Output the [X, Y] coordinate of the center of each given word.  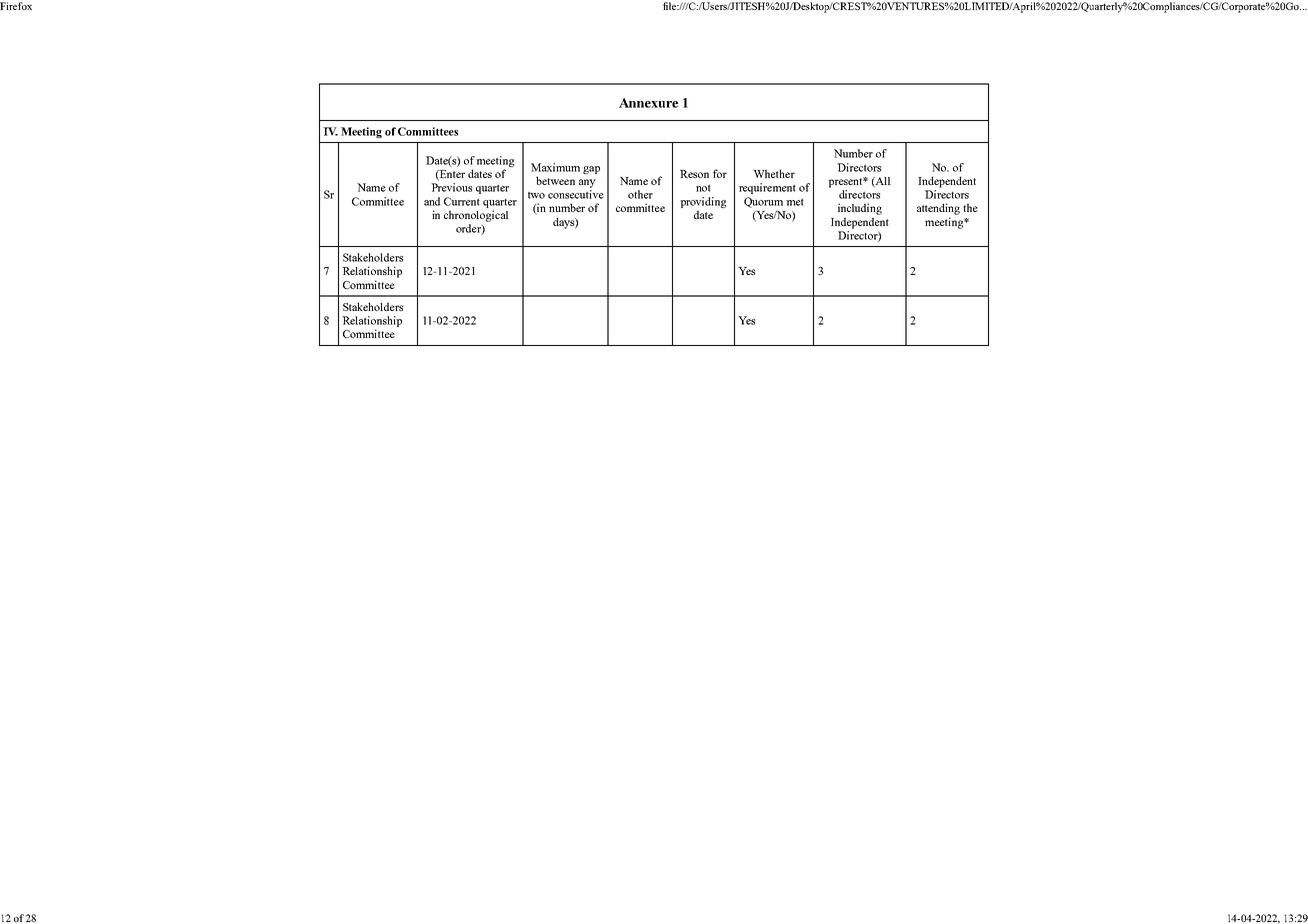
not [703, 188]
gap [591, 170]
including [860, 209]
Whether [774, 173]
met [795, 202]
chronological [476, 216]
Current [462, 201]
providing [703, 202]
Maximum [555, 167]
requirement [767, 188]
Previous [451, 187]
